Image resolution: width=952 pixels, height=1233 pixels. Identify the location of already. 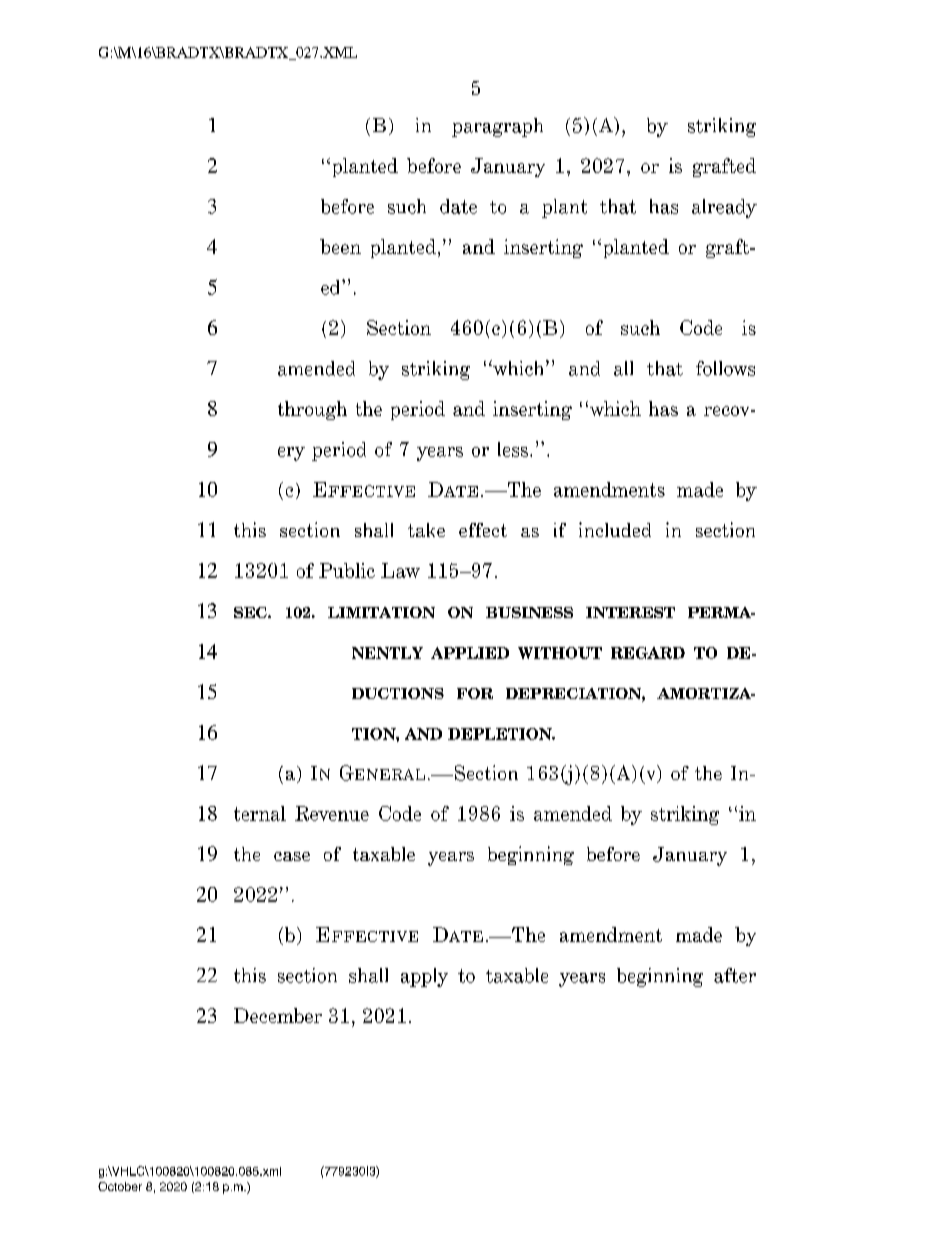
(724, 208).
